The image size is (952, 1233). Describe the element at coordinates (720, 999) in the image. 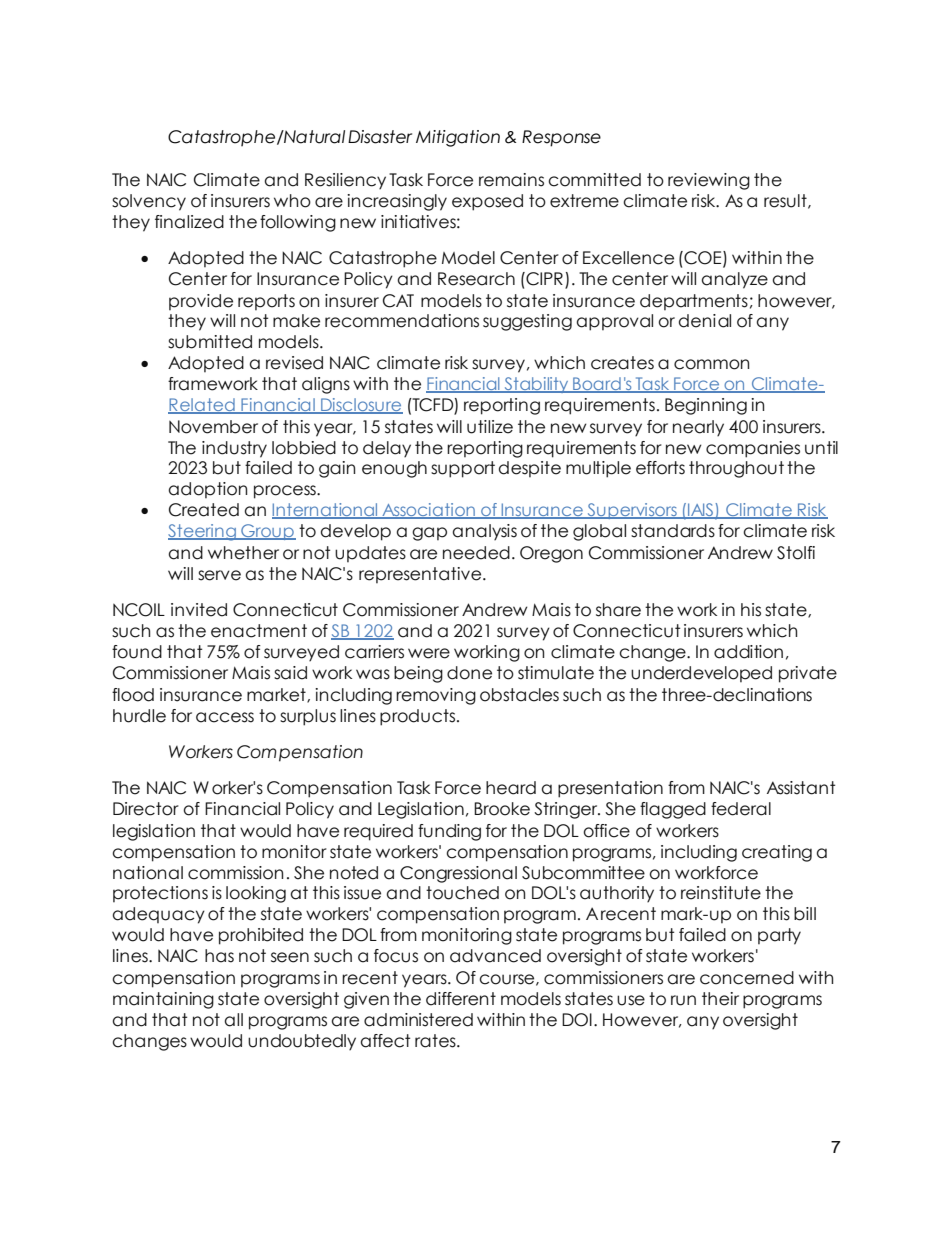

I see `their` at that location.
